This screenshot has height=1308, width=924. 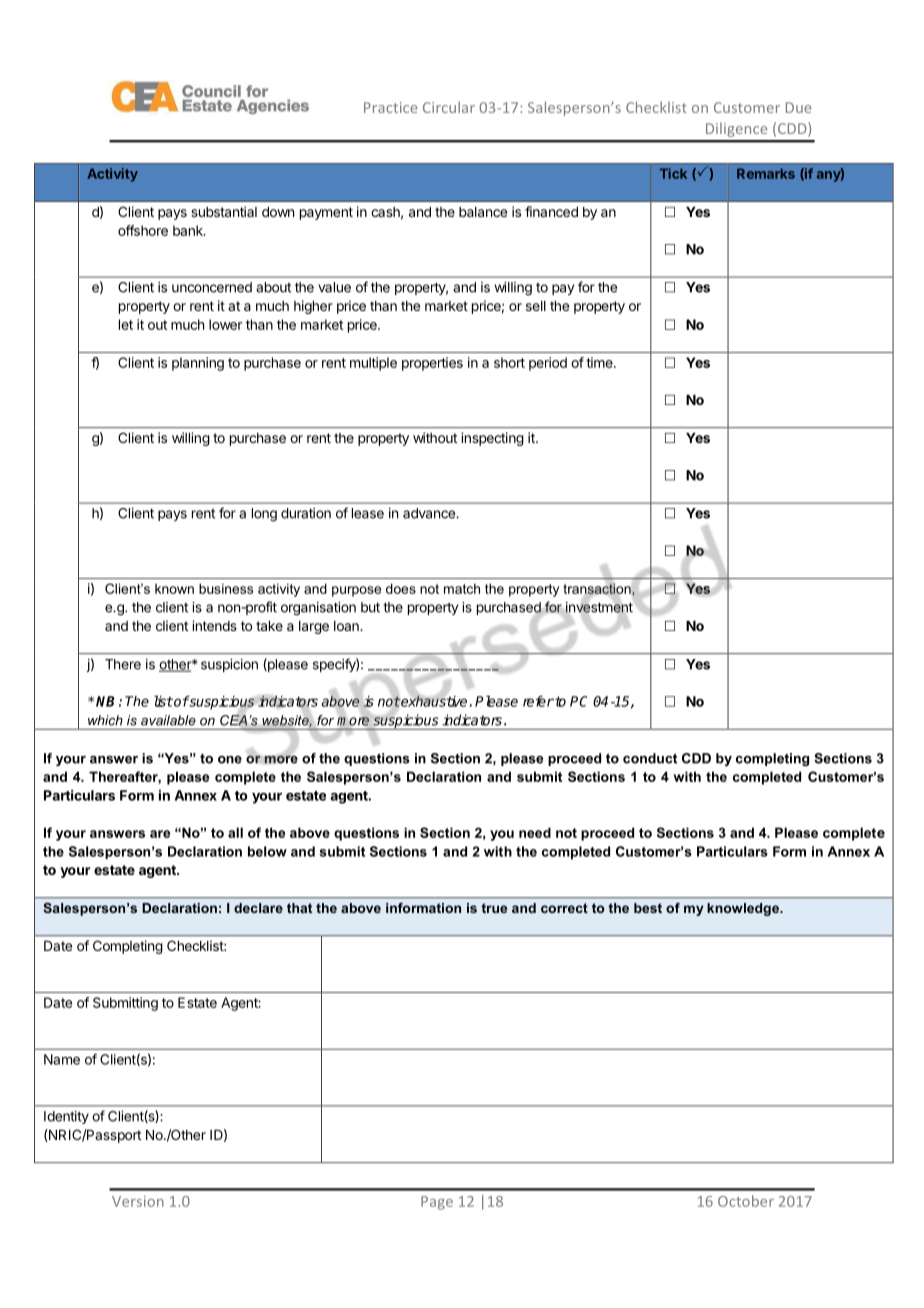 I want to click on intends, so click(x=214, y=625).
